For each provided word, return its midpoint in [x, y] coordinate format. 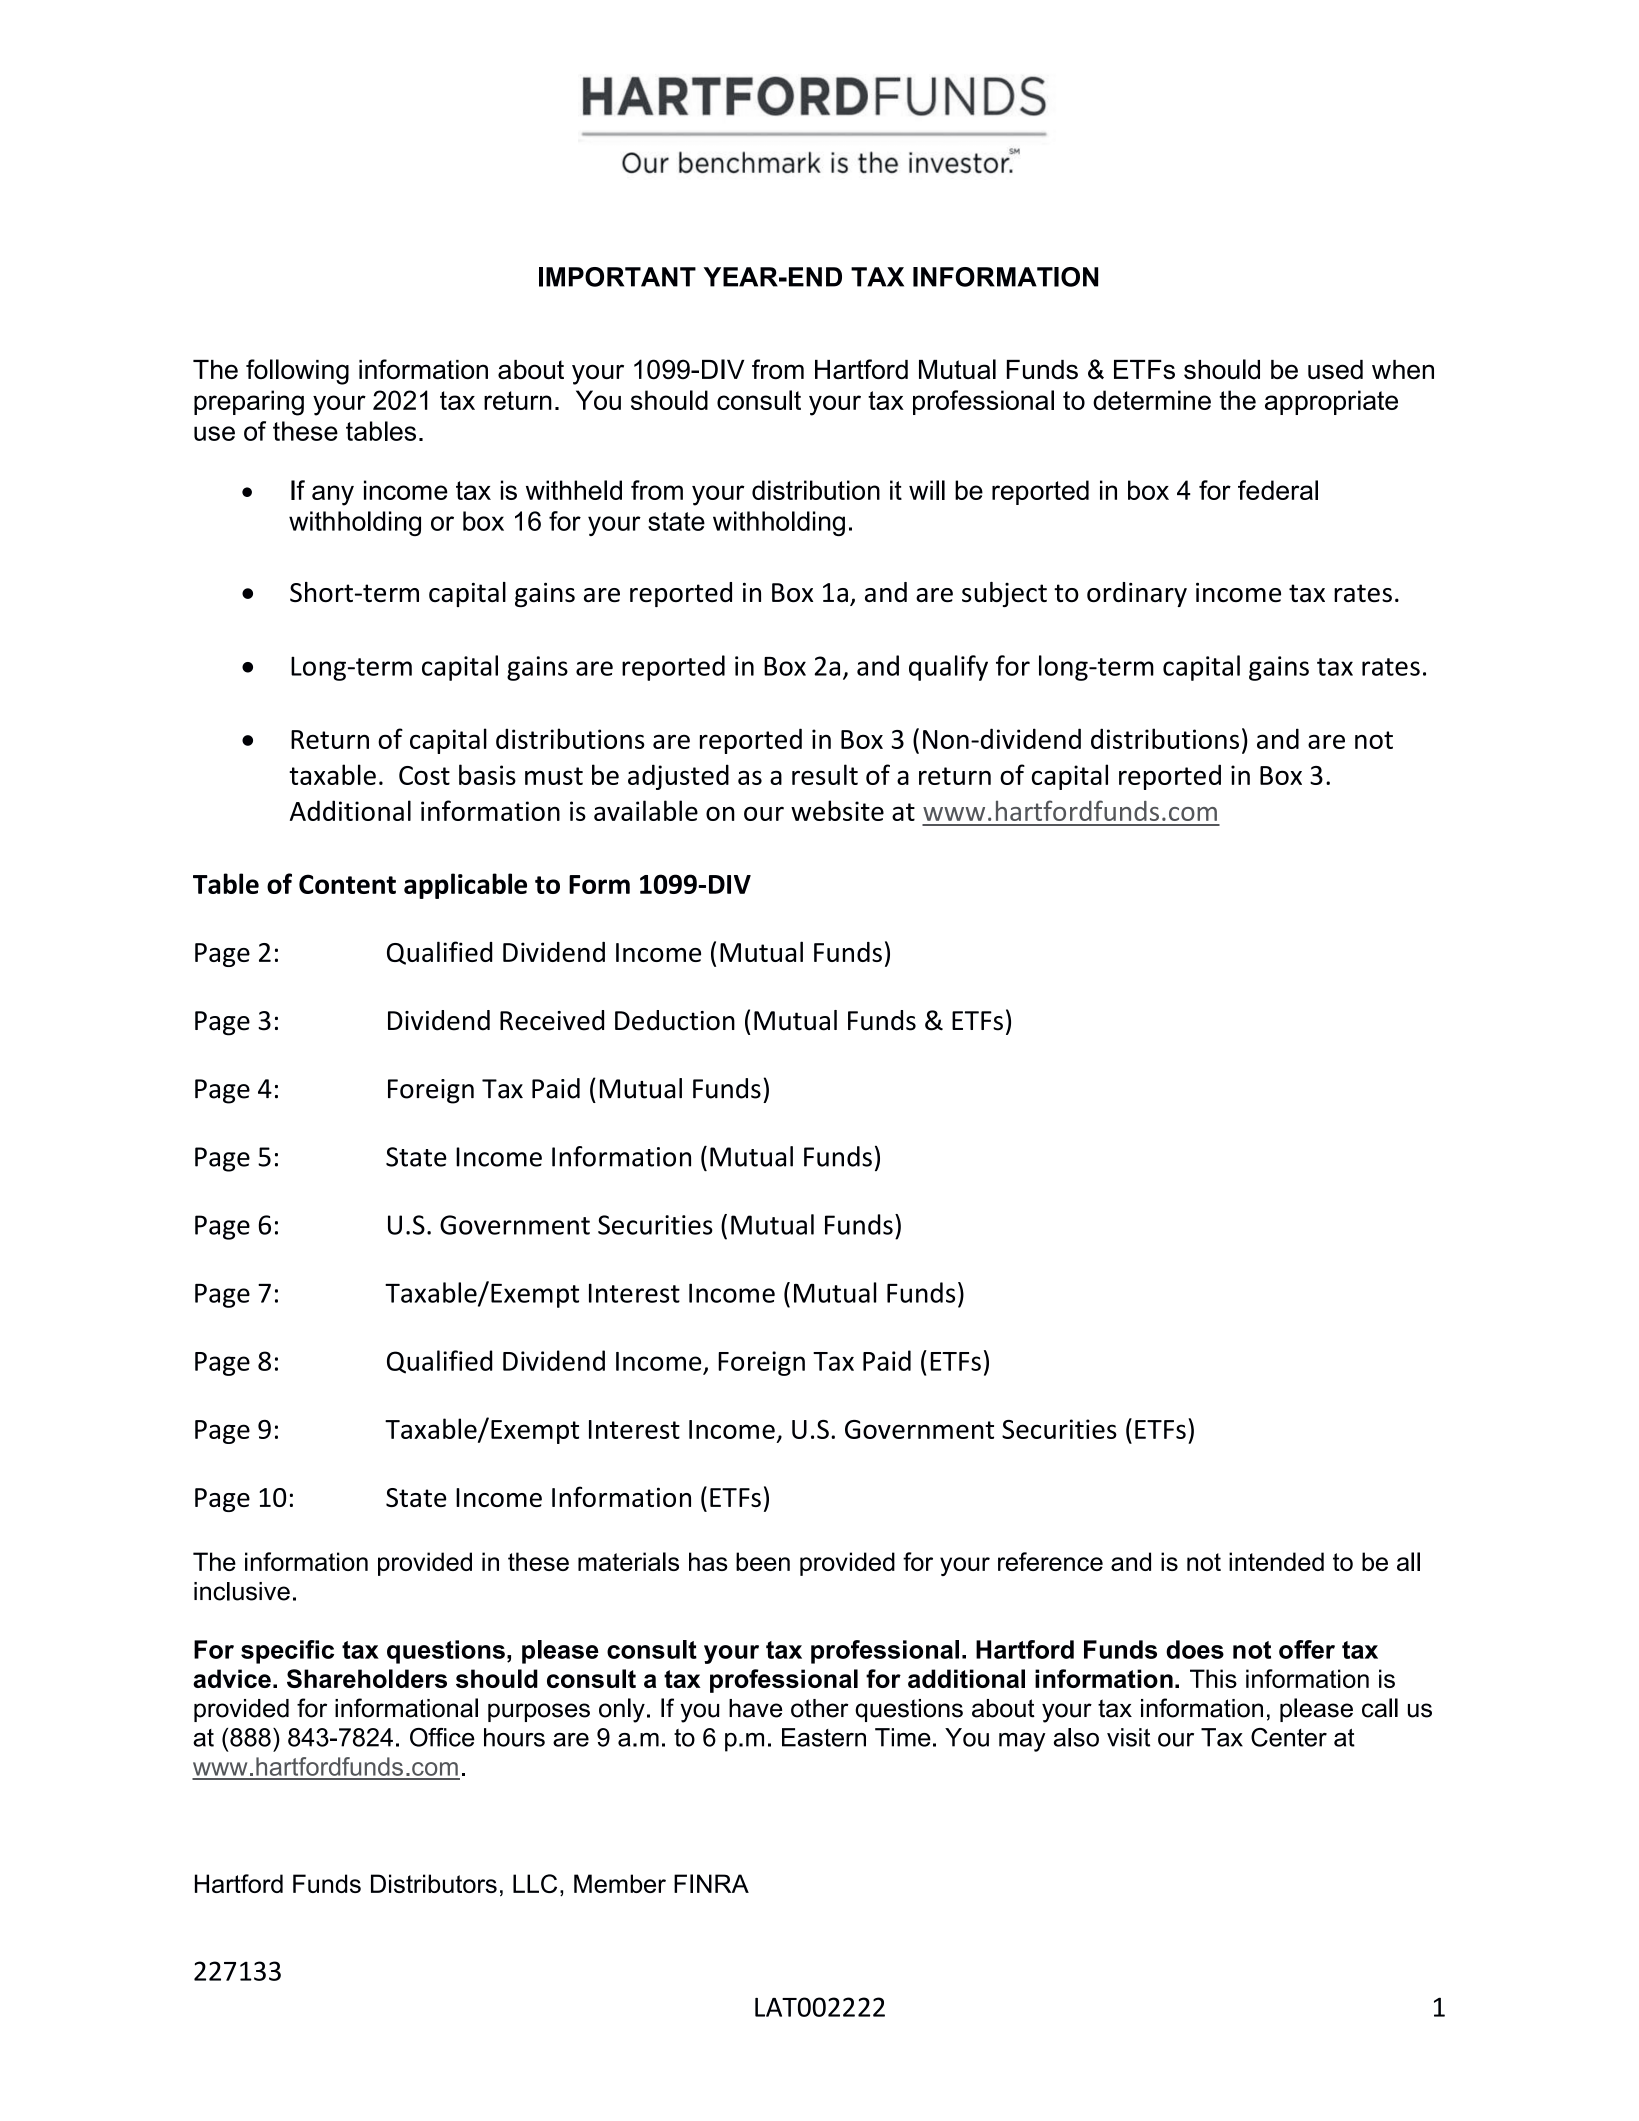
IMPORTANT [617, 277]
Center [1289, 1737]
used [1335, 370]
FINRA [711, 1883]
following [297, 372]
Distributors [434, 1883]
